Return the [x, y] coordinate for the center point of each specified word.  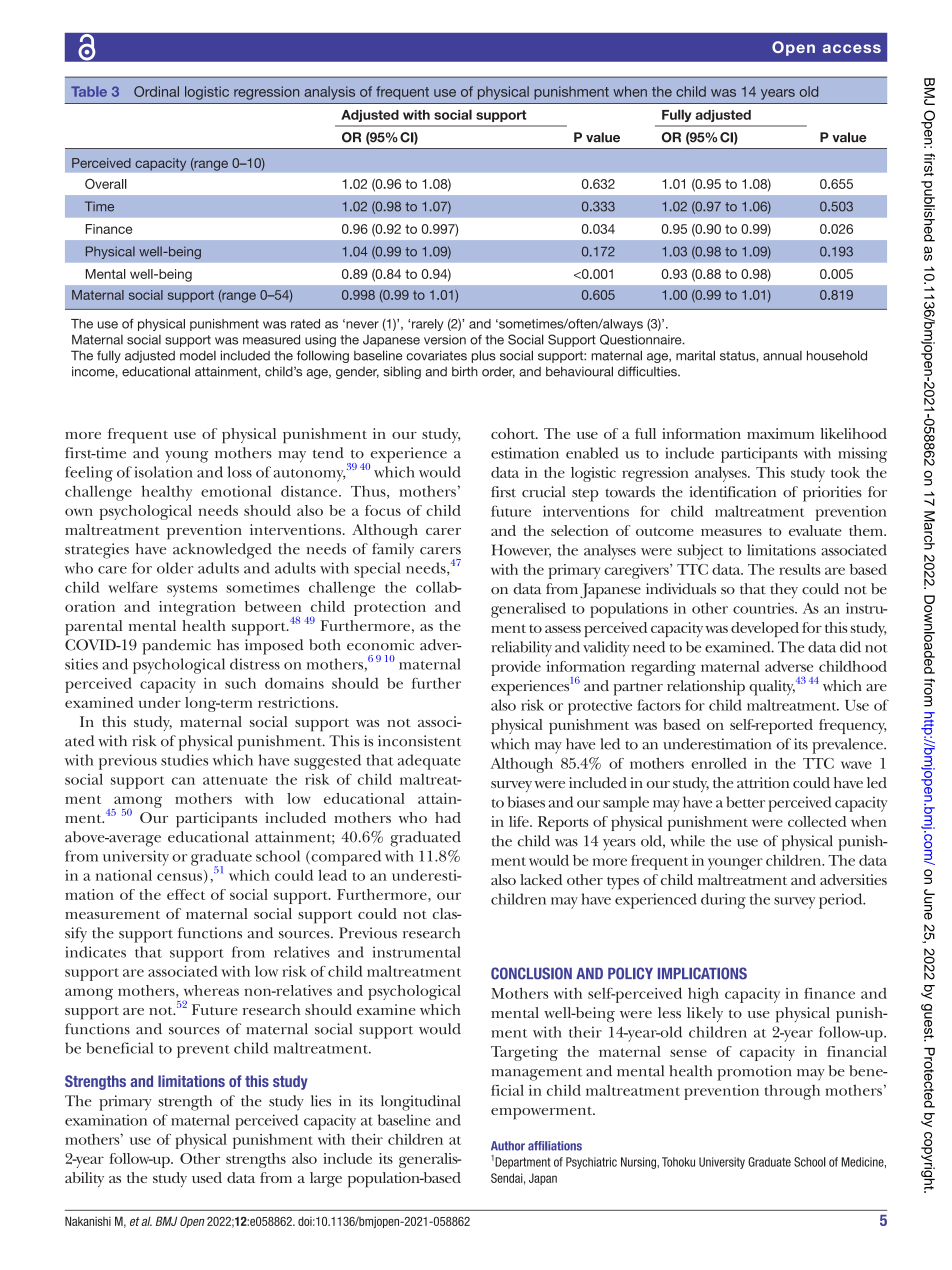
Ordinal [156, 91]
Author [508, 1146]
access [852, 48]
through [792, 1092]
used [207, 1177]
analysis [329, 93]
